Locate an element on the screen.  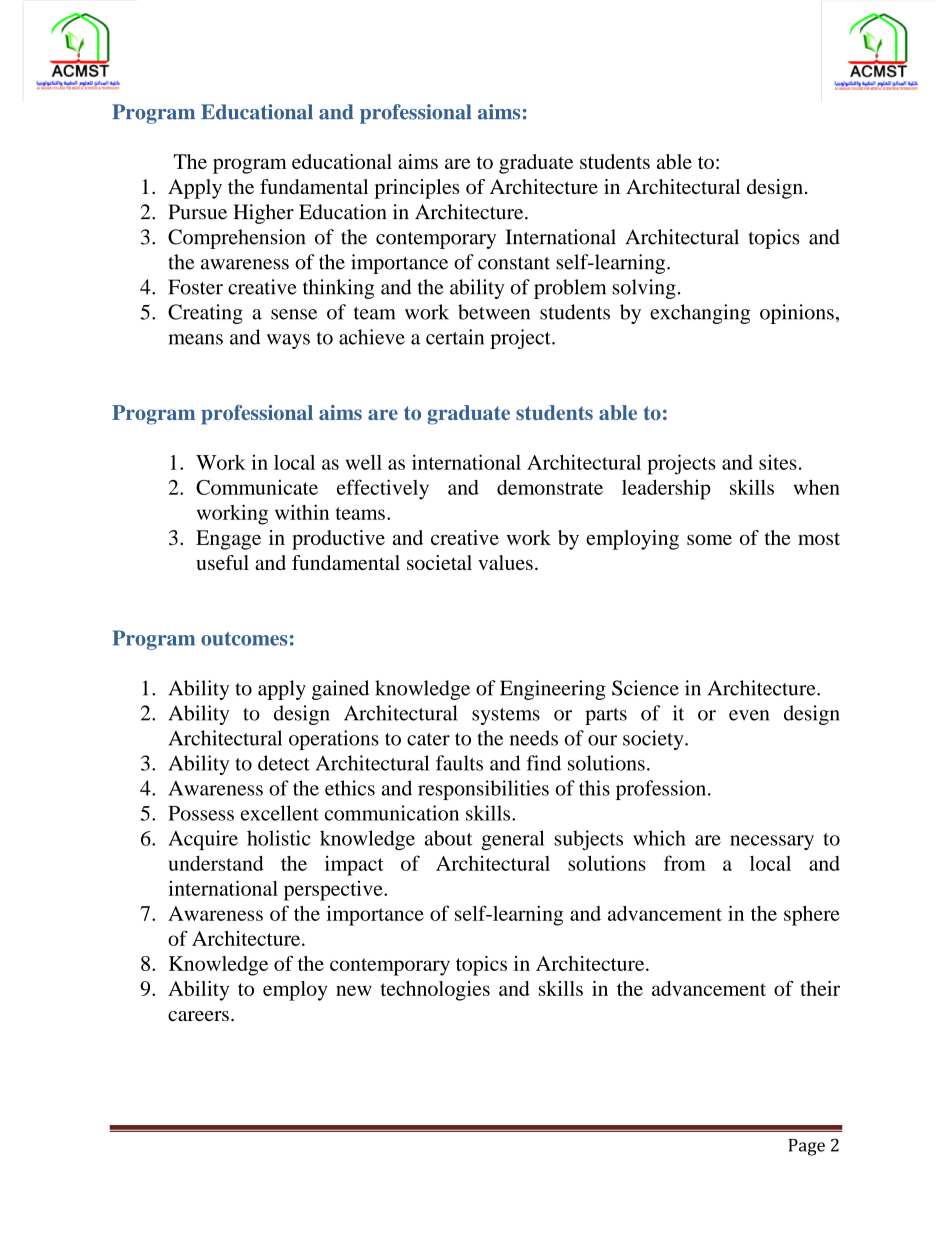
detect is located at coordinates (284, 763).
